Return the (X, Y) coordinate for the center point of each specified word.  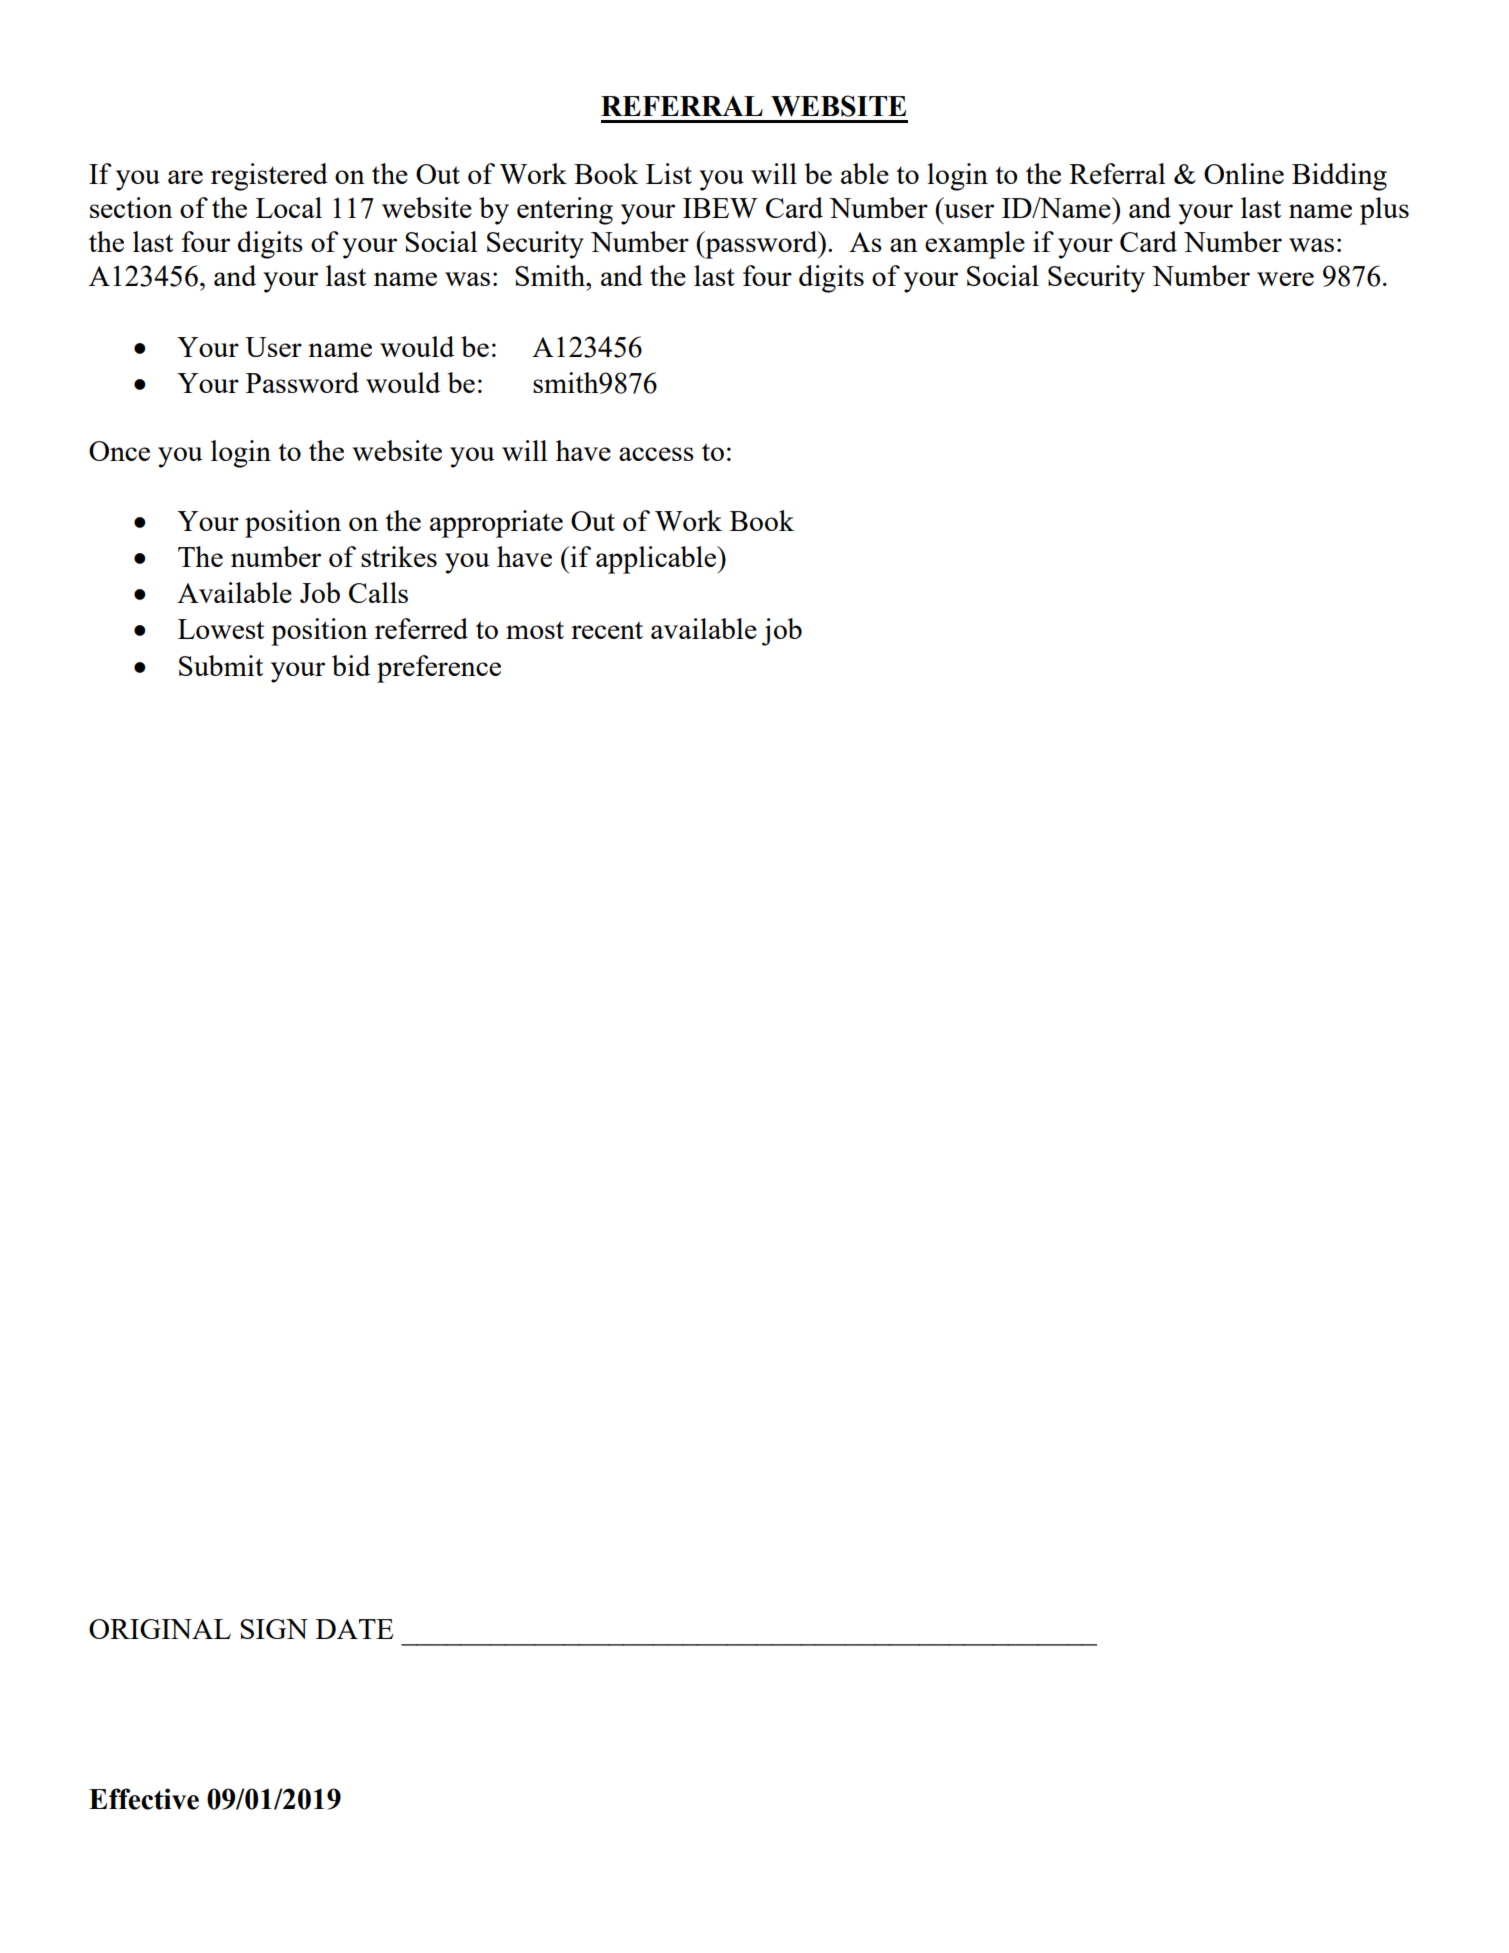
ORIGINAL (160, 1629)
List (669, 173)
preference (439, 669)
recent (607, 630)
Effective (144, 1799)
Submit (221, 665)
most (535, 630)
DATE (355, 1629)
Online (1244, 173)
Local (289, 207)
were (1285, 279)
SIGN (274, 1629)
